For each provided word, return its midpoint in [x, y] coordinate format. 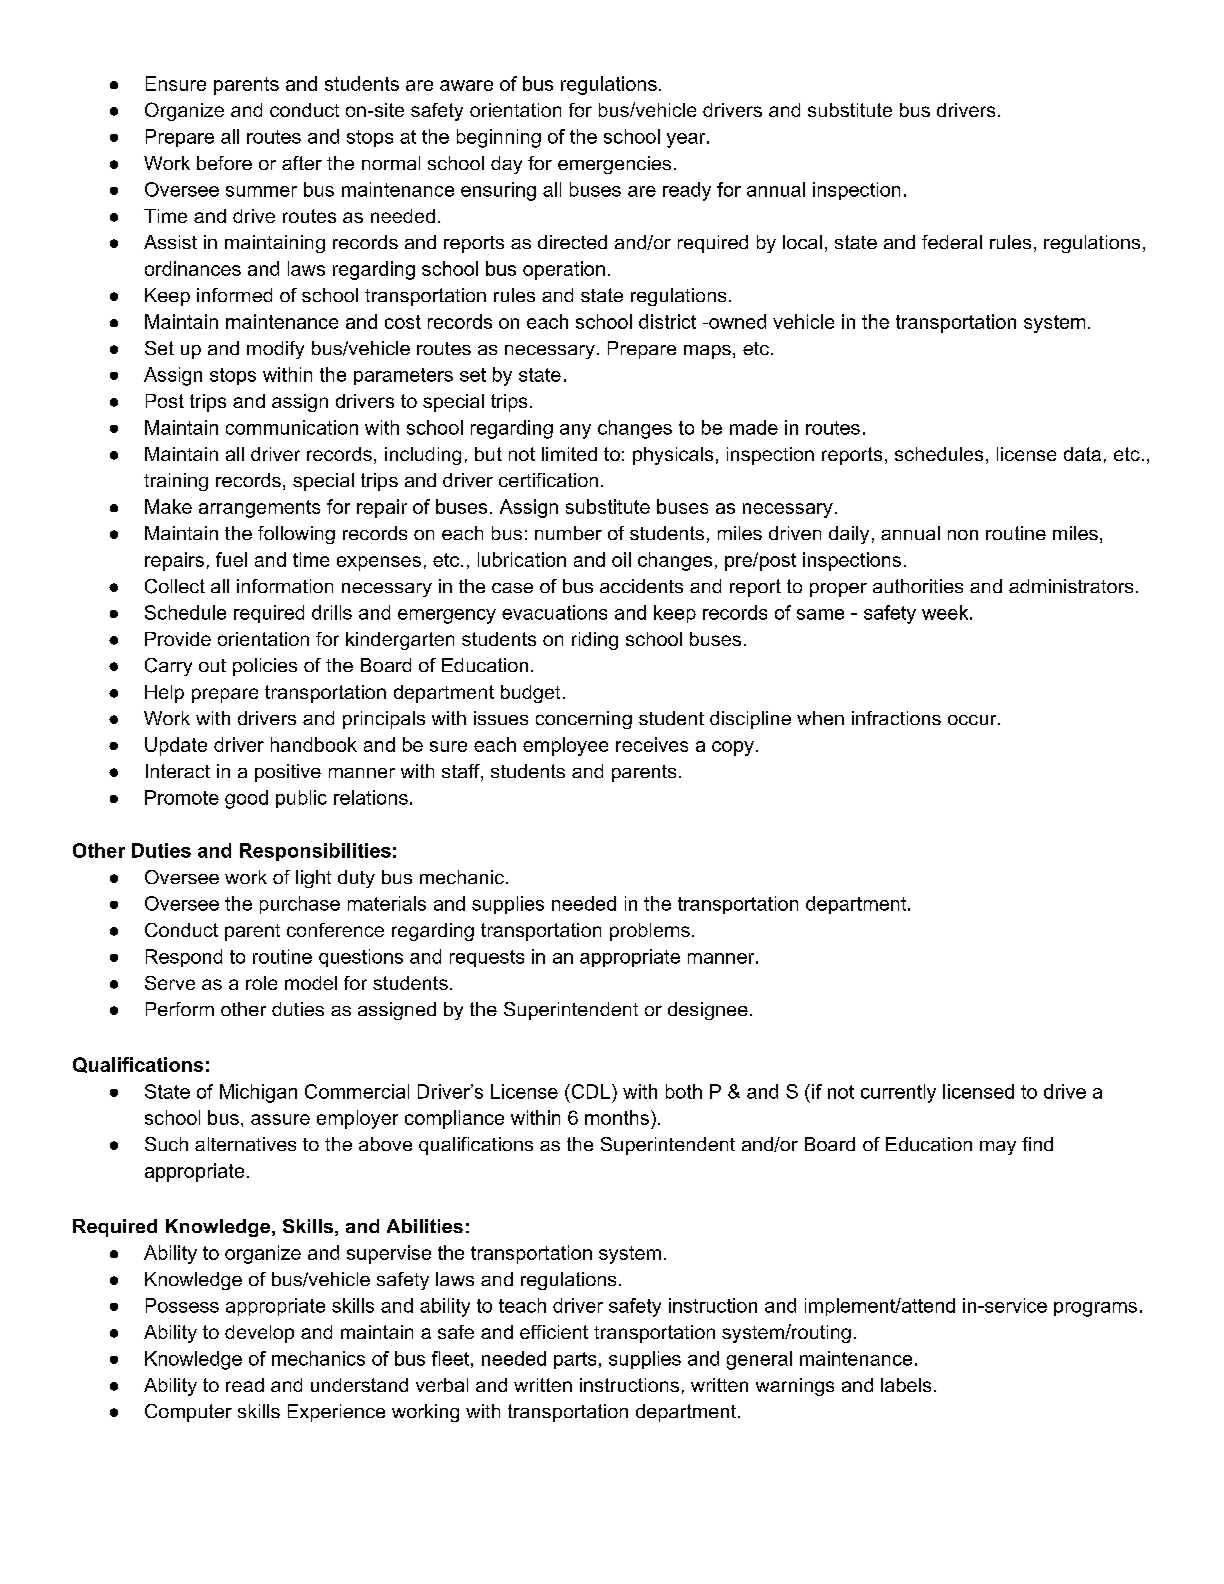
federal [952, 242]
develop [259, 1334]
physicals [673, 456]
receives [652, 744]
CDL [591, 1091]
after [302, 163]
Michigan [258, 1093]
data [1082, 454]
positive [288, 773]
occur [973, 720]
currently [898, 1093]
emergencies [614, 165]
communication [292, 427]
